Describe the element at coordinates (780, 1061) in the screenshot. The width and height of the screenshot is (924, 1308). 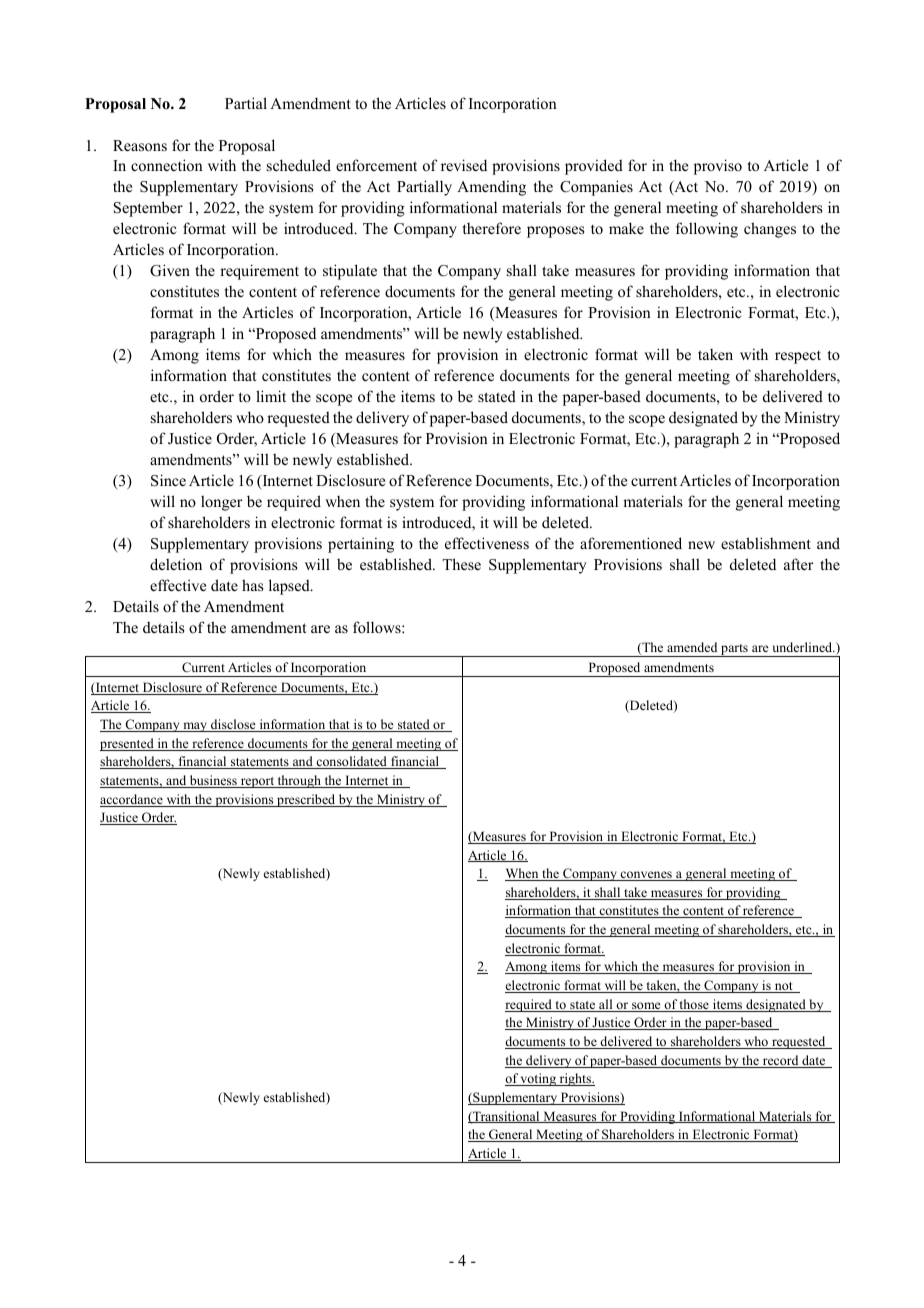
I see `record` at that location.
